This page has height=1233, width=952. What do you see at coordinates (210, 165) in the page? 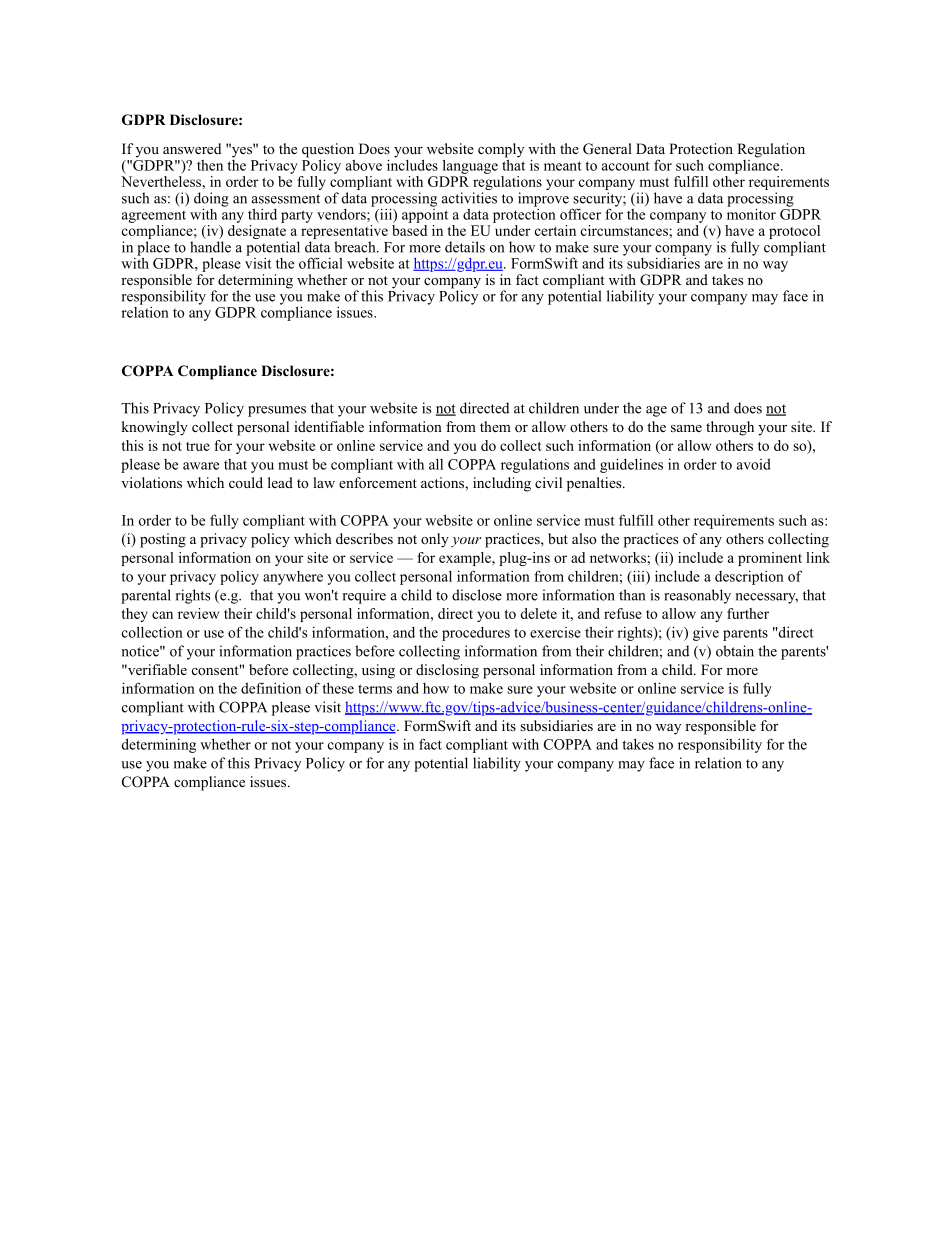
I see `then` at bounding box center [210, 165].
